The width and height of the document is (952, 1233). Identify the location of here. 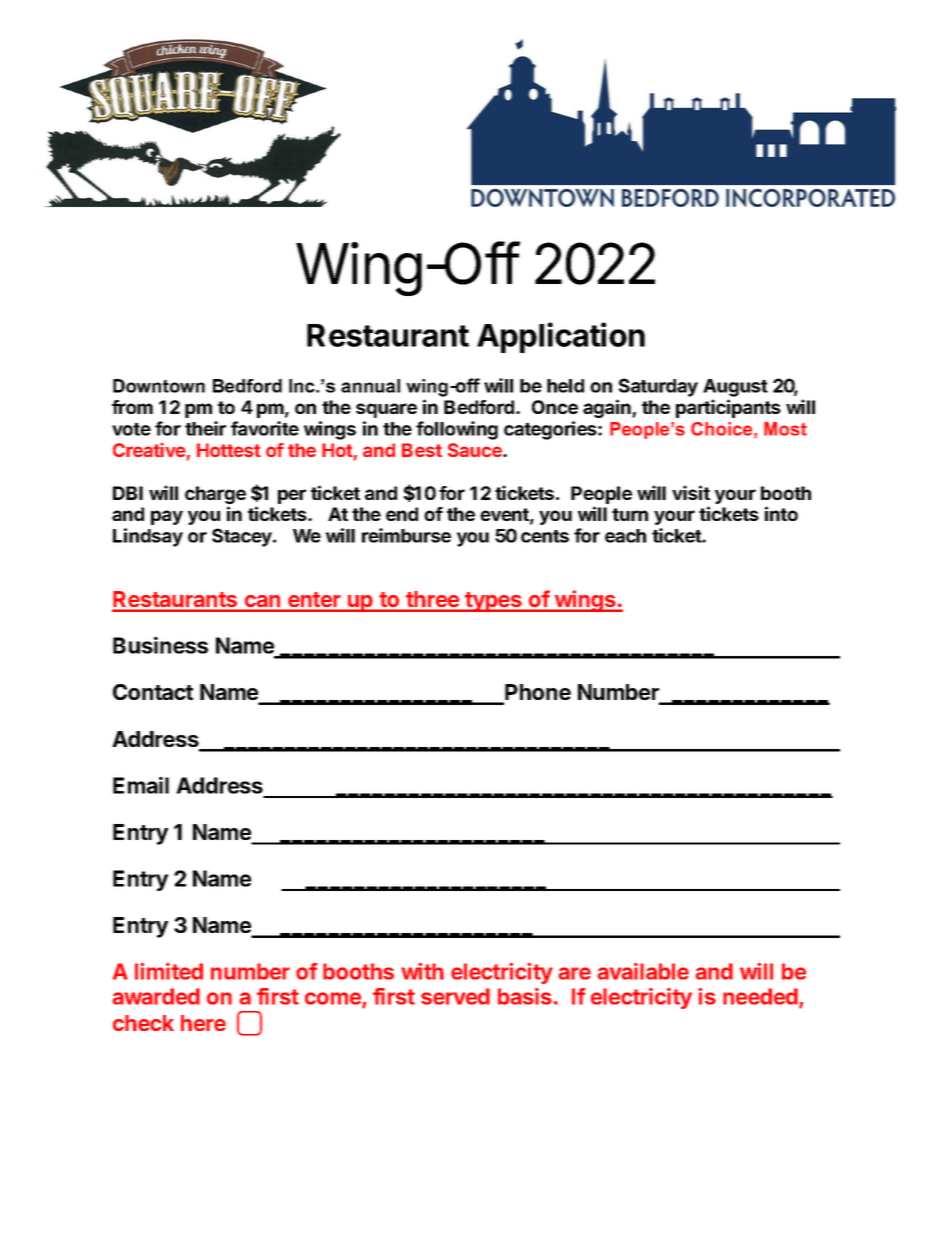
(203, 1023).
